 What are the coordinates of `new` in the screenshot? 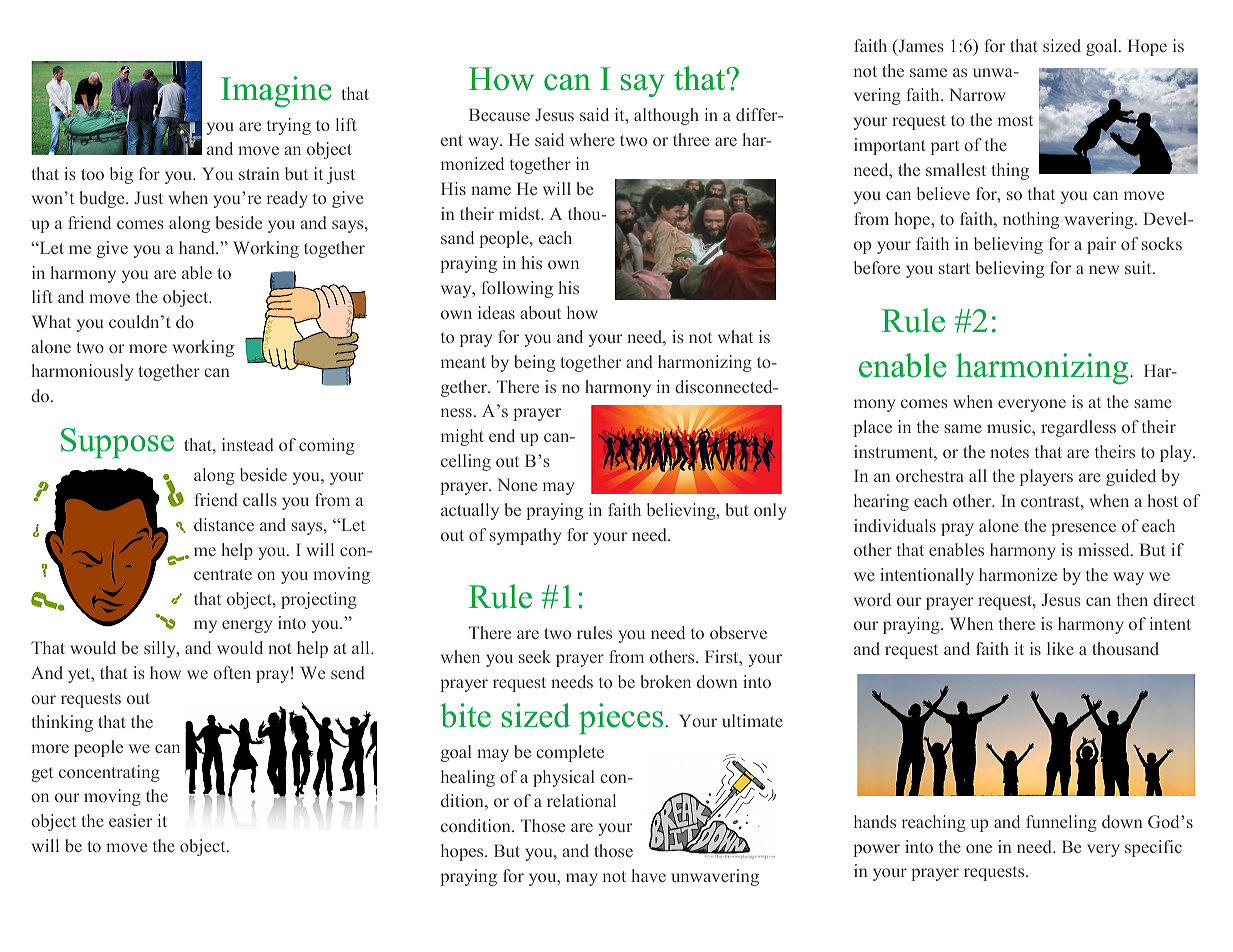 It's located at (1104, 269).
